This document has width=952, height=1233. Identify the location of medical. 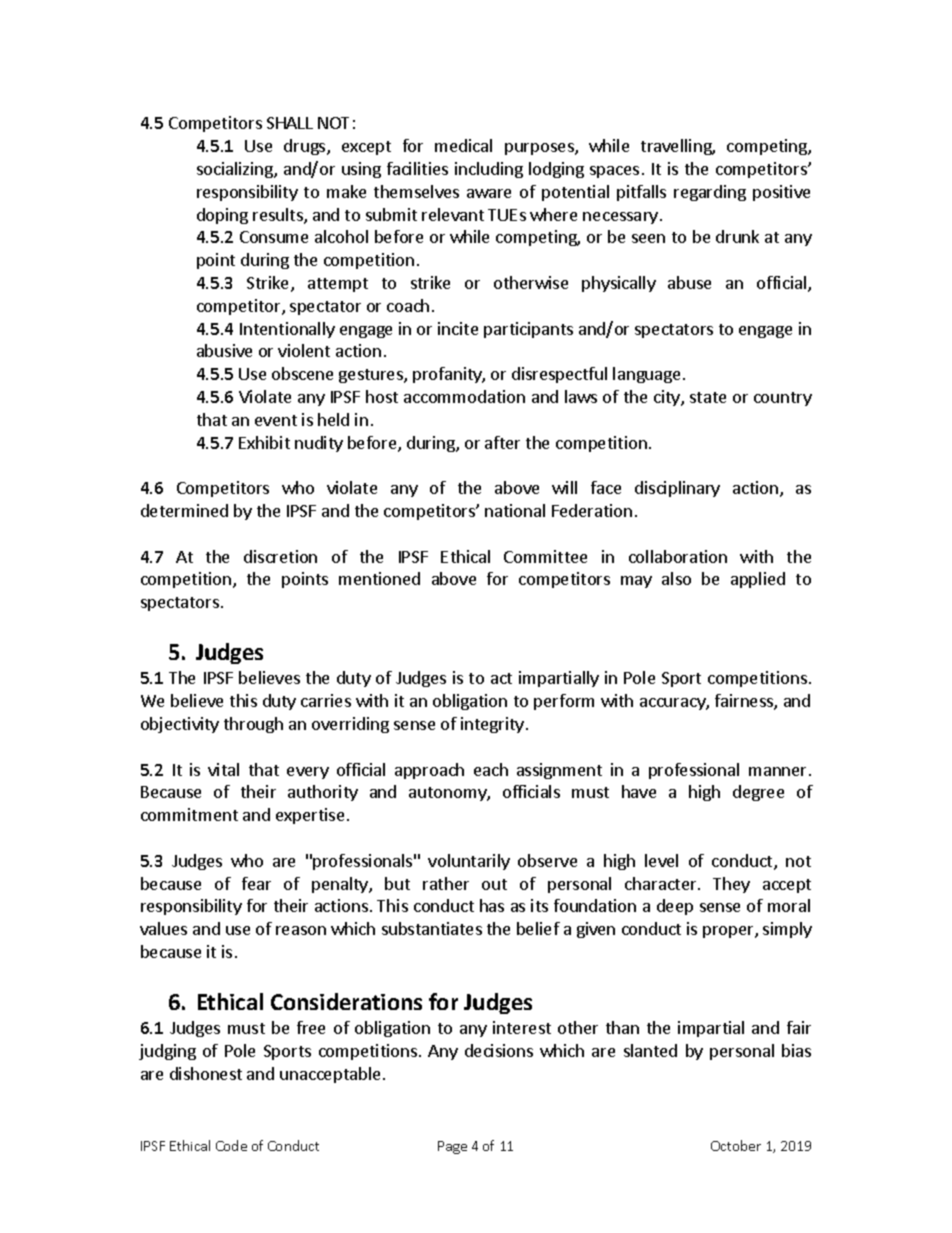
(463, 145).
